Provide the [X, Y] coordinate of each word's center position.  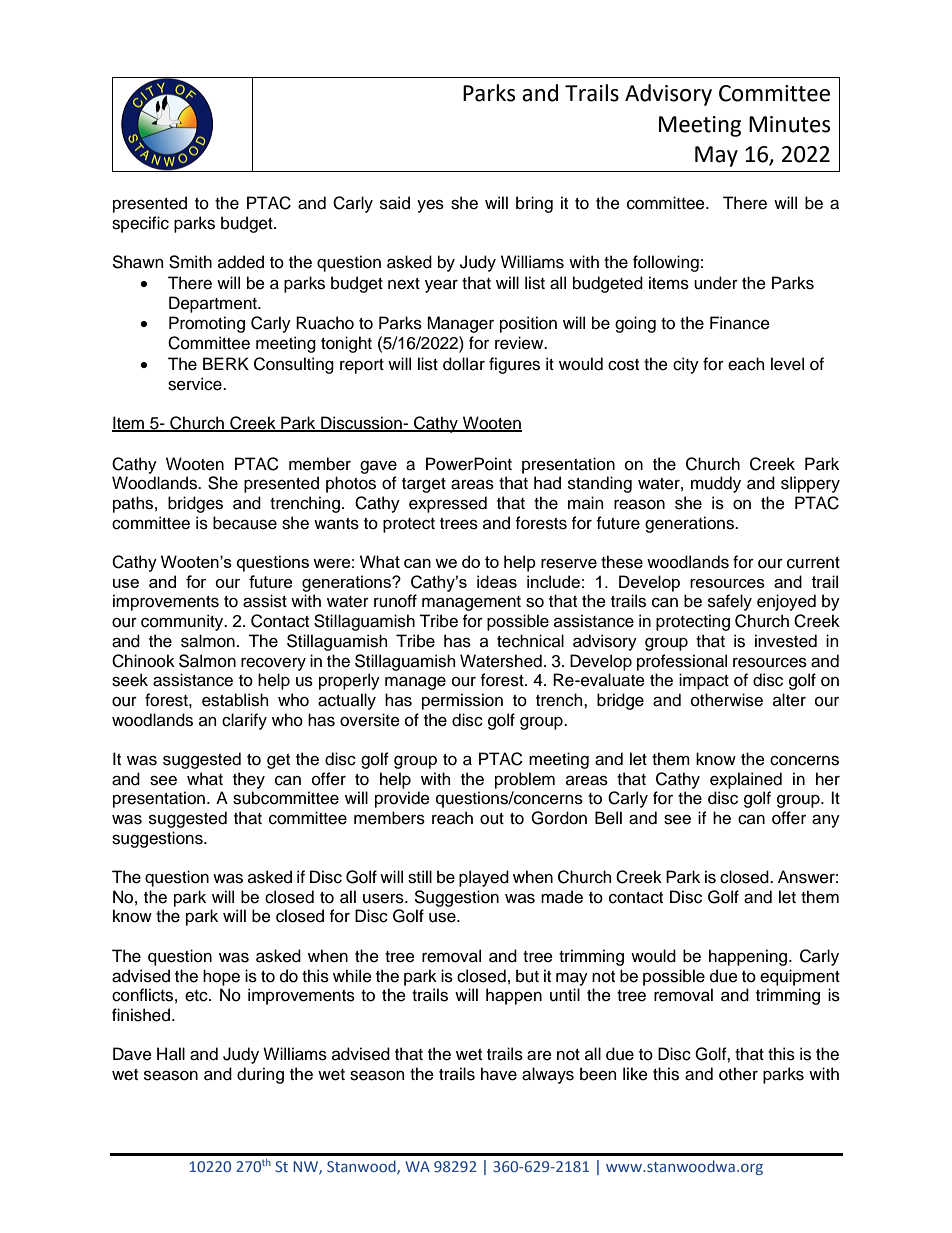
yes [430, 206]
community [183, 622]
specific [140, 224]
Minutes [789, 124]
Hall [171, 1054]
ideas [497, 581]
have [499, 1074]
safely [730, 602]
